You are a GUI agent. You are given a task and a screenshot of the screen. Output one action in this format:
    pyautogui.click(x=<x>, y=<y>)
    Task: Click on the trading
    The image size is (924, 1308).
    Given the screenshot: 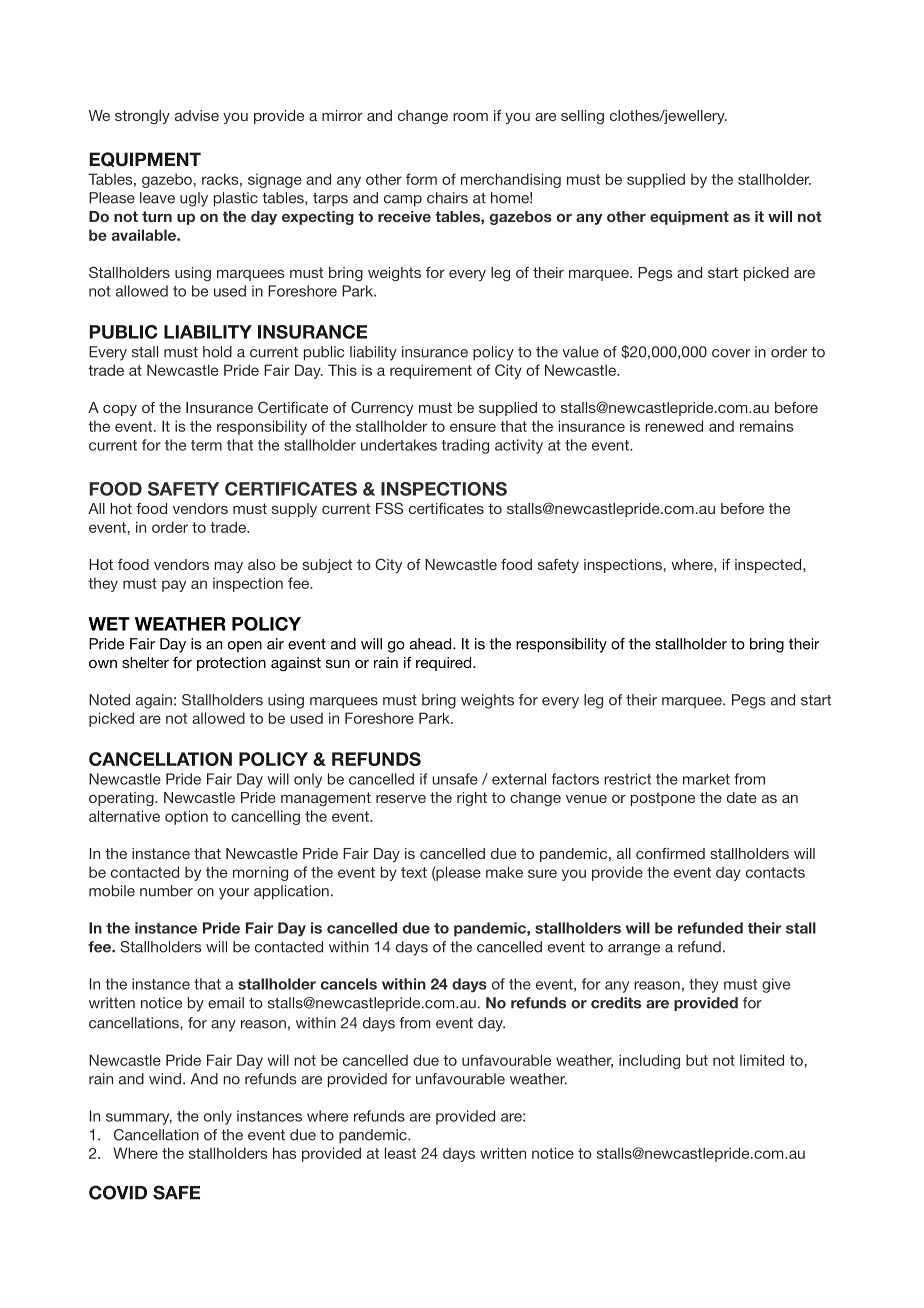 What is the action you would take?
    pyautogui.click(x=465, y=446)
